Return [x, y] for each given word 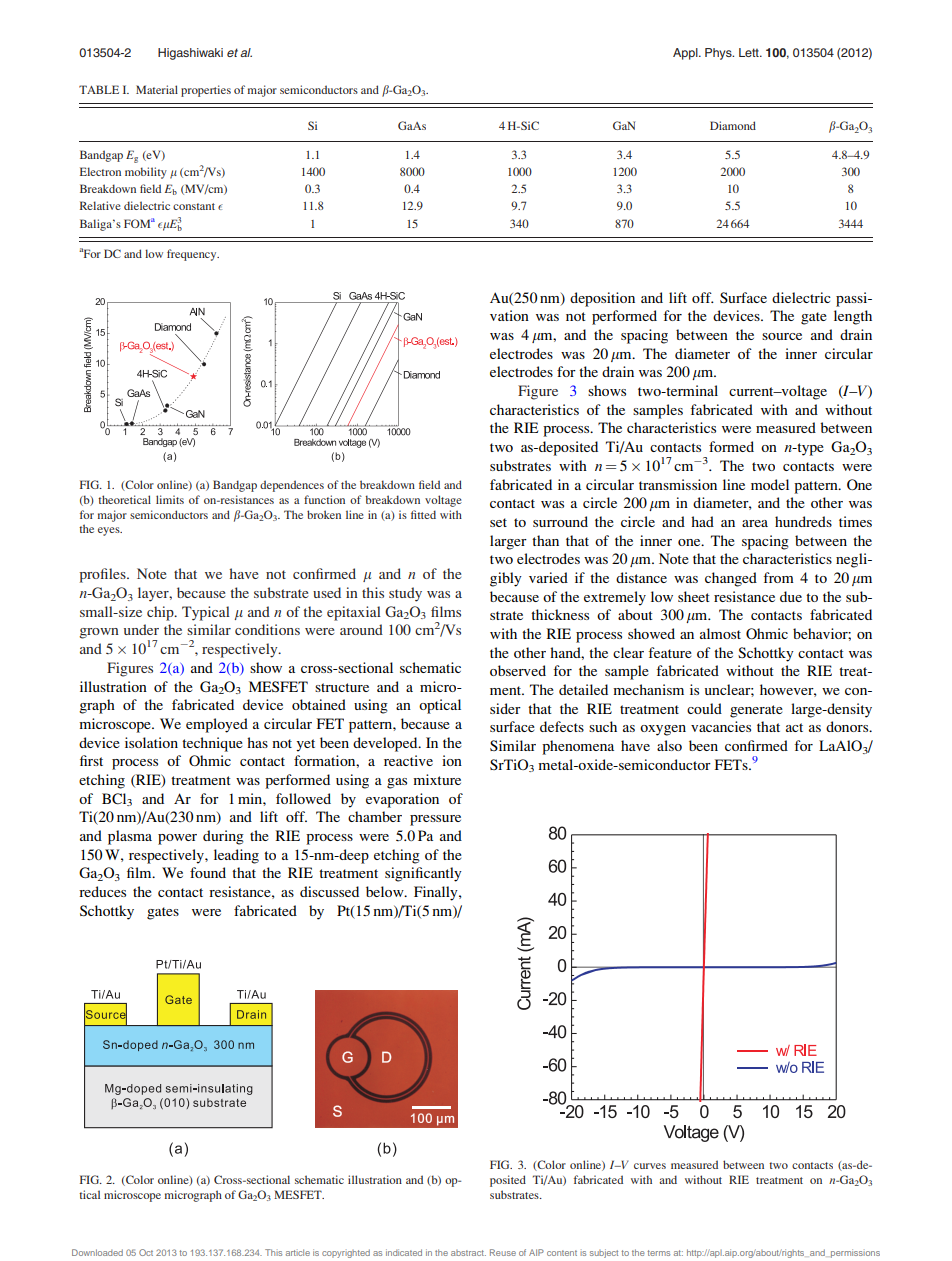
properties [206, 91]
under [141, 629]
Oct [146, 1252]
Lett [750, 52]
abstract [468, 1253]
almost [720, 633]
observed [518, 670]
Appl [686, 54]
